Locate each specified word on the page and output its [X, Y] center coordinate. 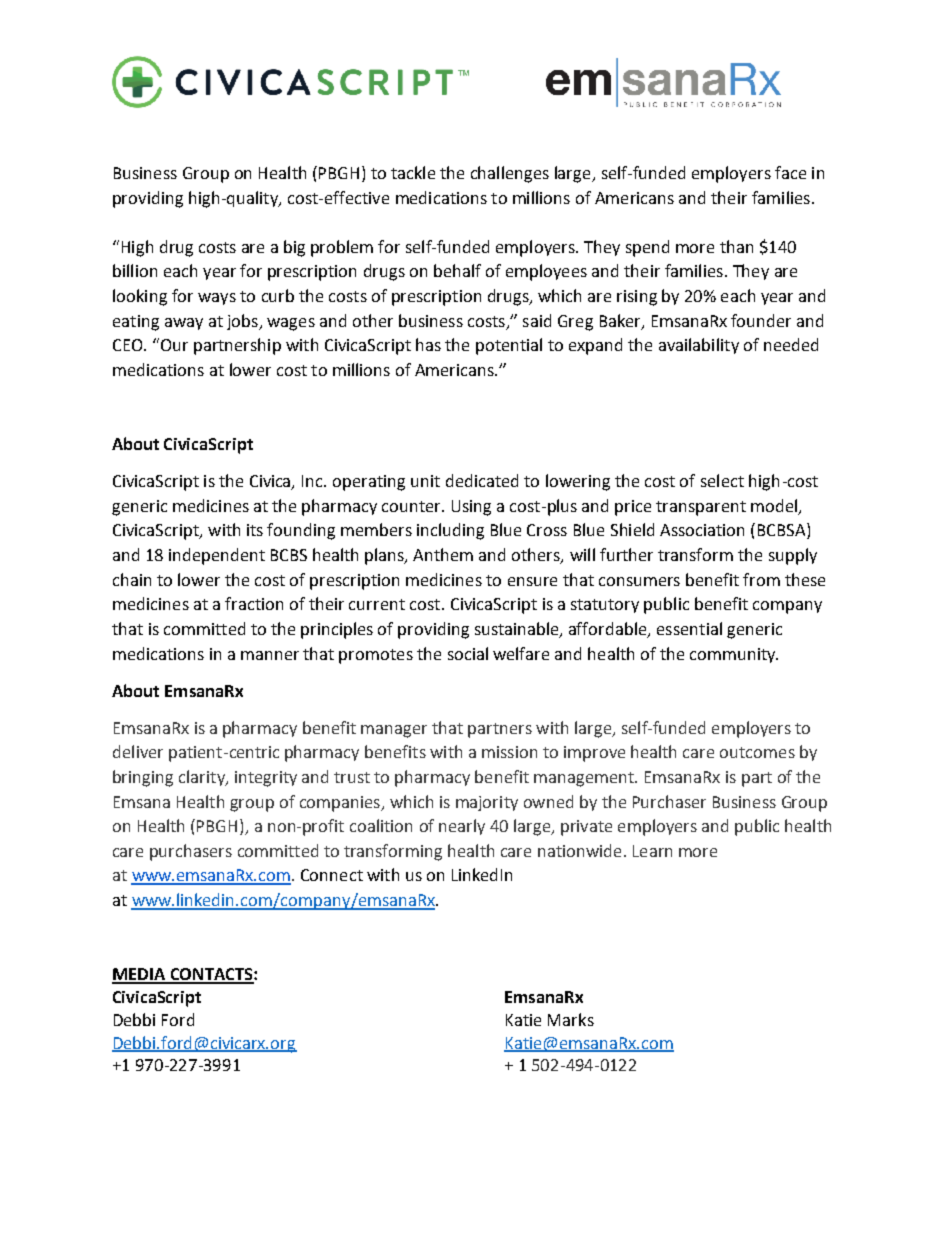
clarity [203, 778]
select [722, 480]
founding [301, 531]
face [790, 172]
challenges [510, 174]
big [294, 248]
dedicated [482, 480]
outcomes [757, 752]
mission [509, 752]
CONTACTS [211, 975]
